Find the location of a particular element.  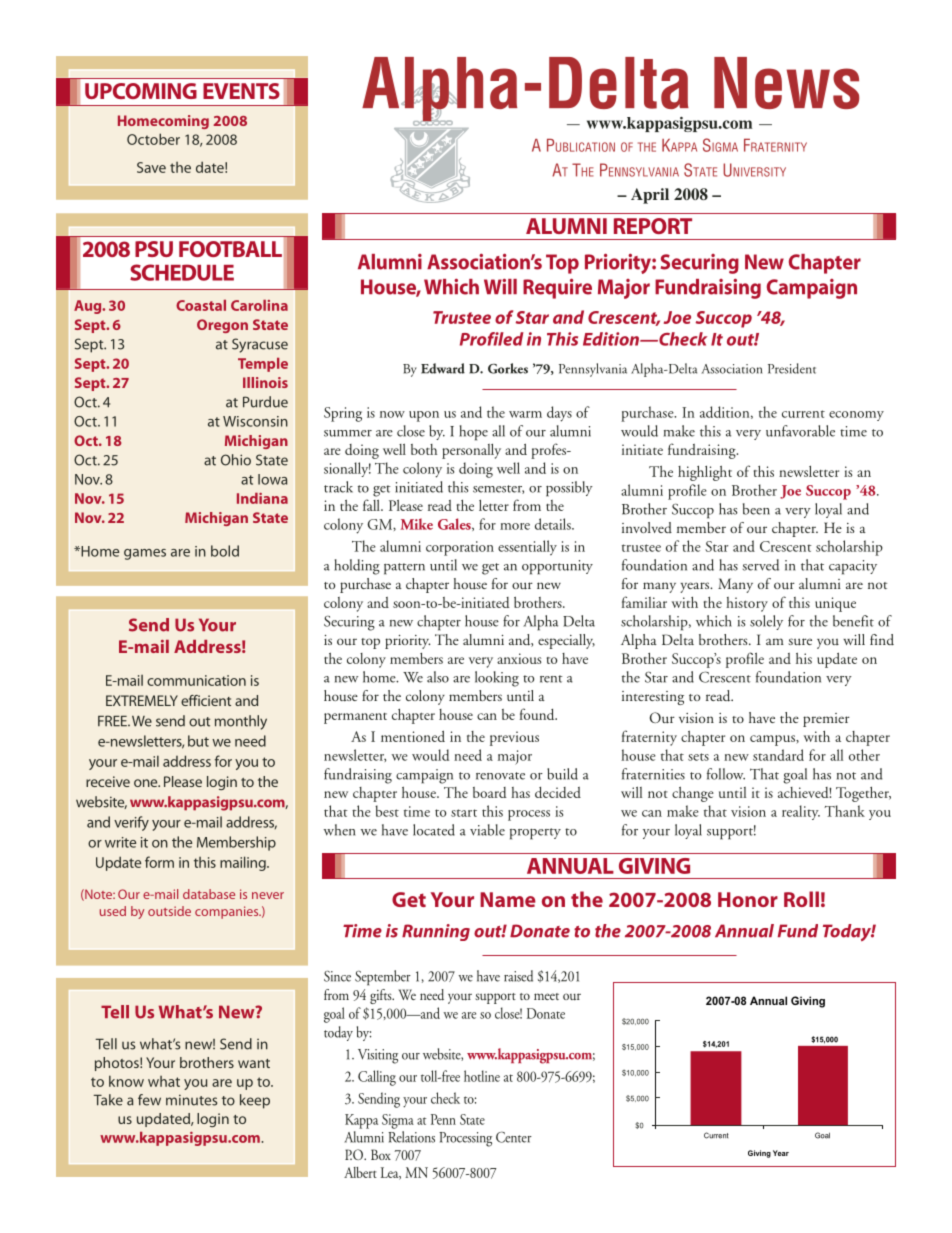

Roll is located at coordinates (801, 899).
